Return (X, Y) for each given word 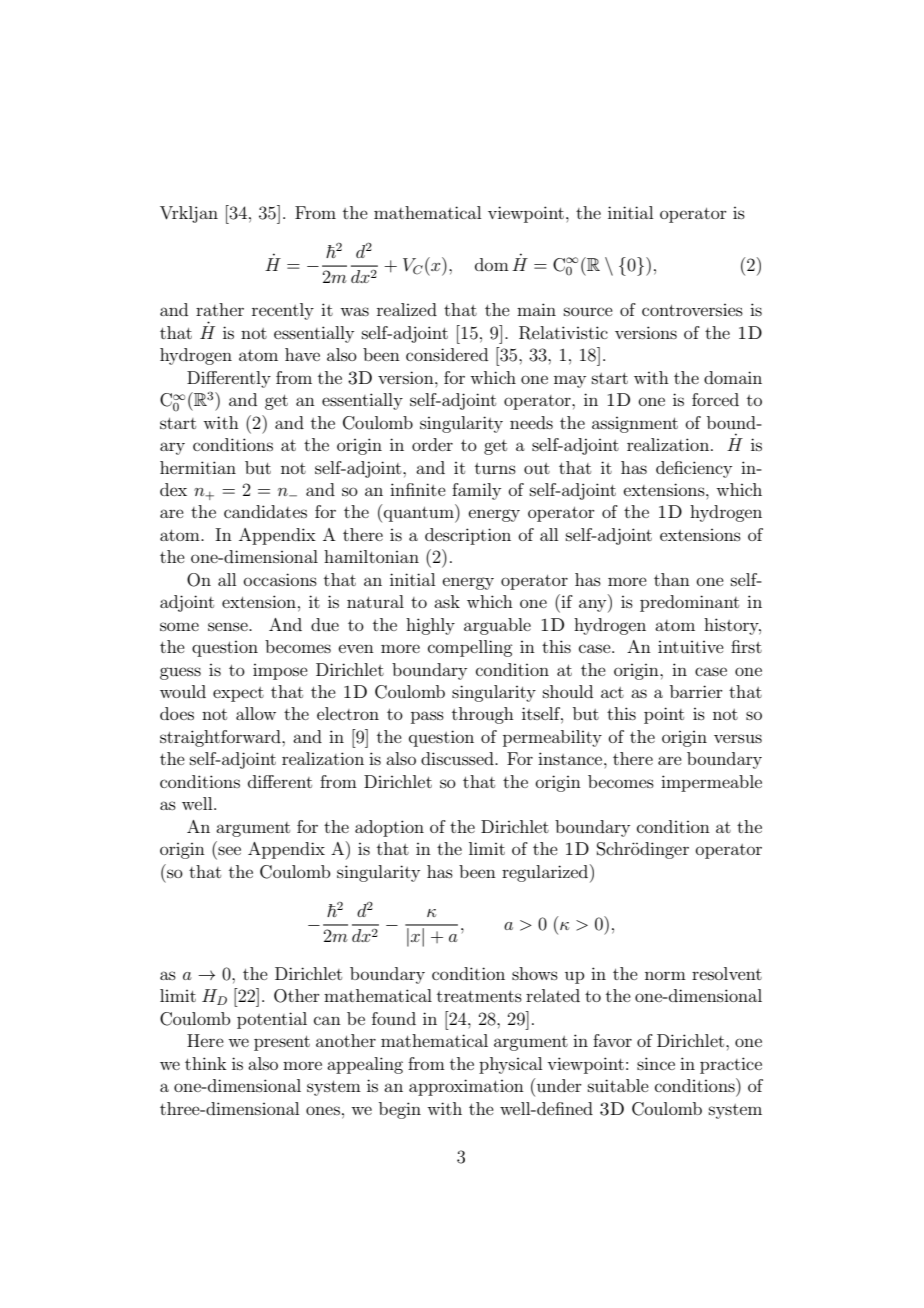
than (672, 579)
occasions (280, 579)
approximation (466, 1087)
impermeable (711, 783)
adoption (389, 828)
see (229, 850)
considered (447, 354)
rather (220, 309)
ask (447, 601)
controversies (692, 310)
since (656, 1063)
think (206, 1063)
